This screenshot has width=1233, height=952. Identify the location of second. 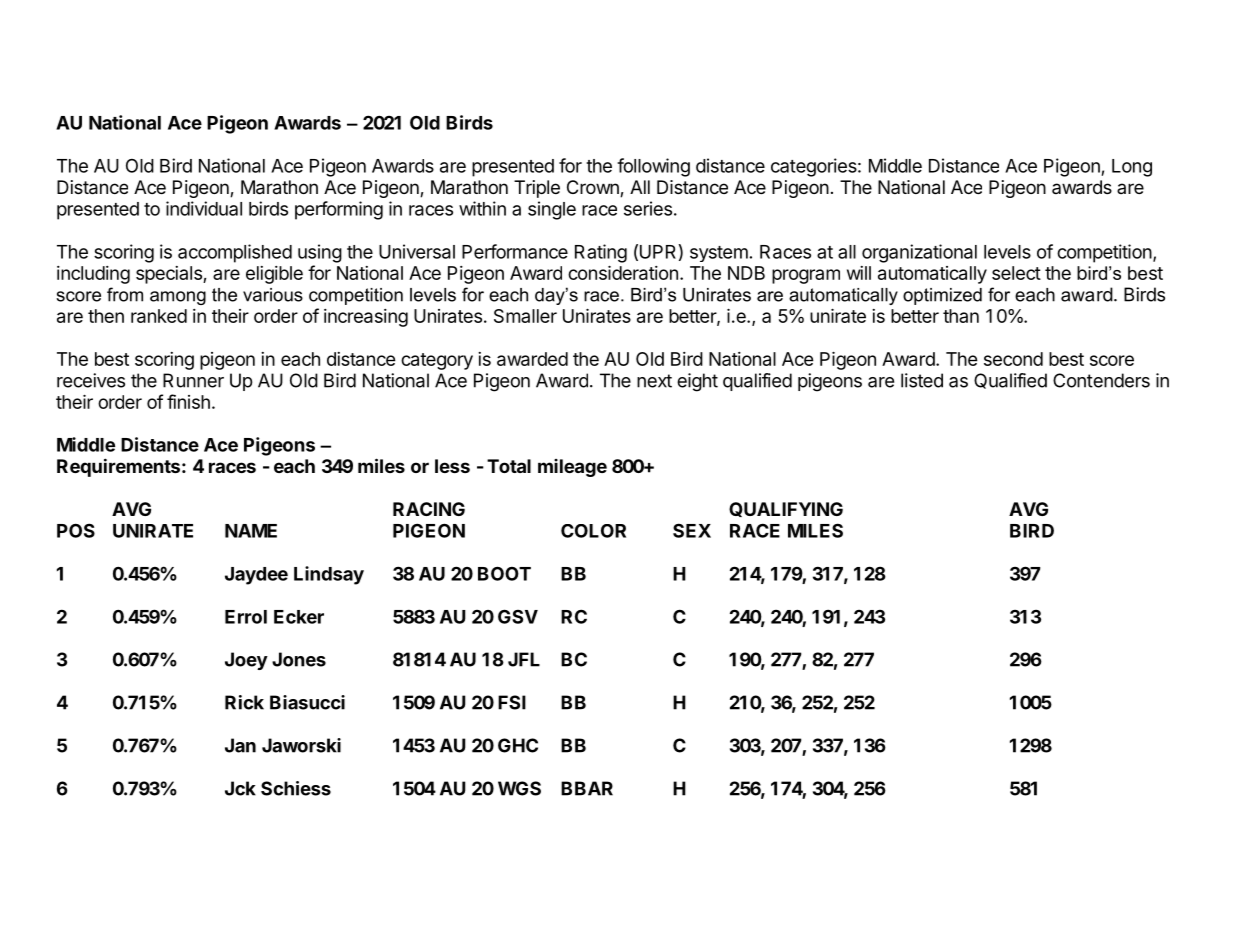
(1013, 359).
